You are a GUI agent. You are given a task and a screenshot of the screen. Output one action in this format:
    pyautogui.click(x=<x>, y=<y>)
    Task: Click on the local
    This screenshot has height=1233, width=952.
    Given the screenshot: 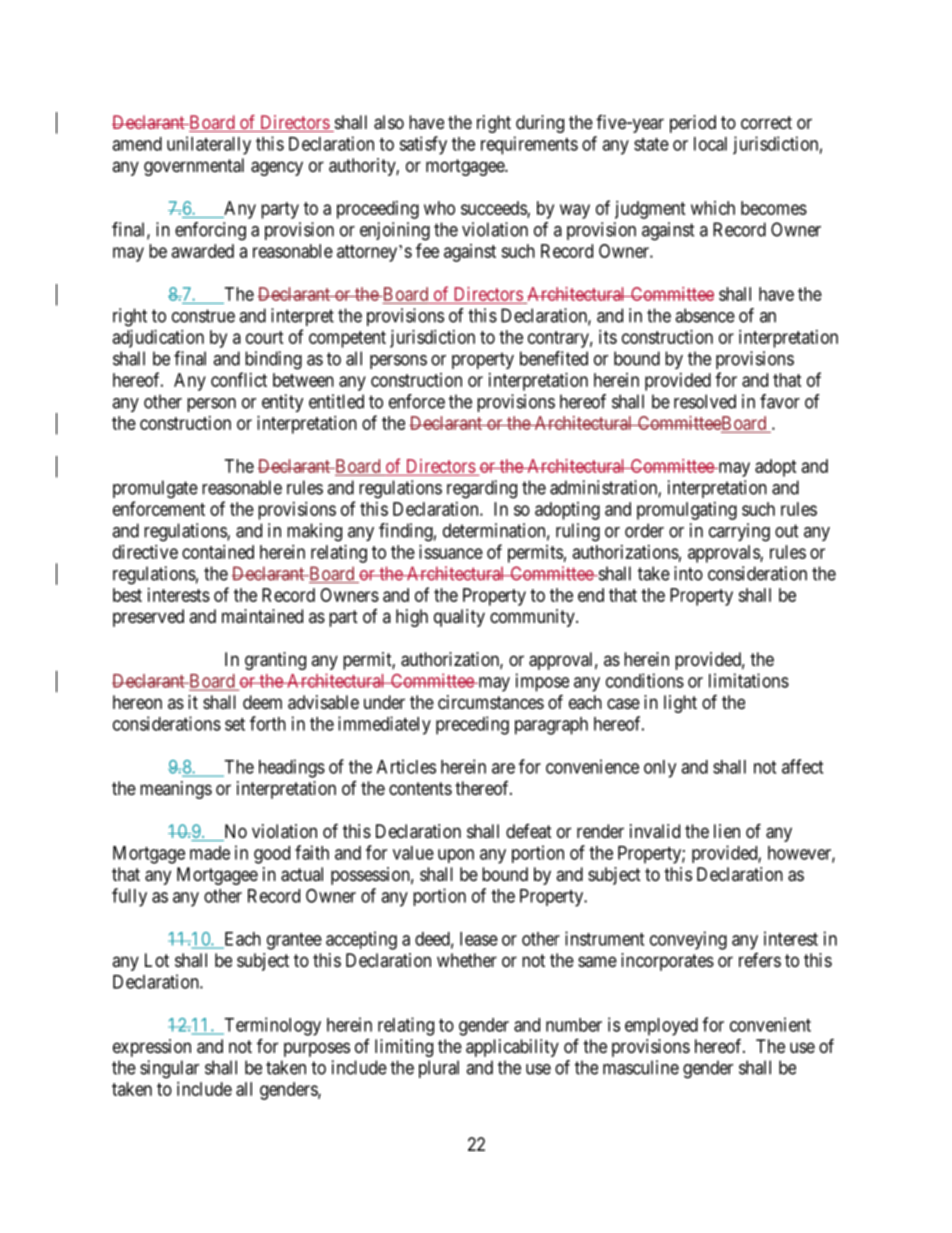 What is the action you would take?
    pyautogui.click(x=710, y=144)
